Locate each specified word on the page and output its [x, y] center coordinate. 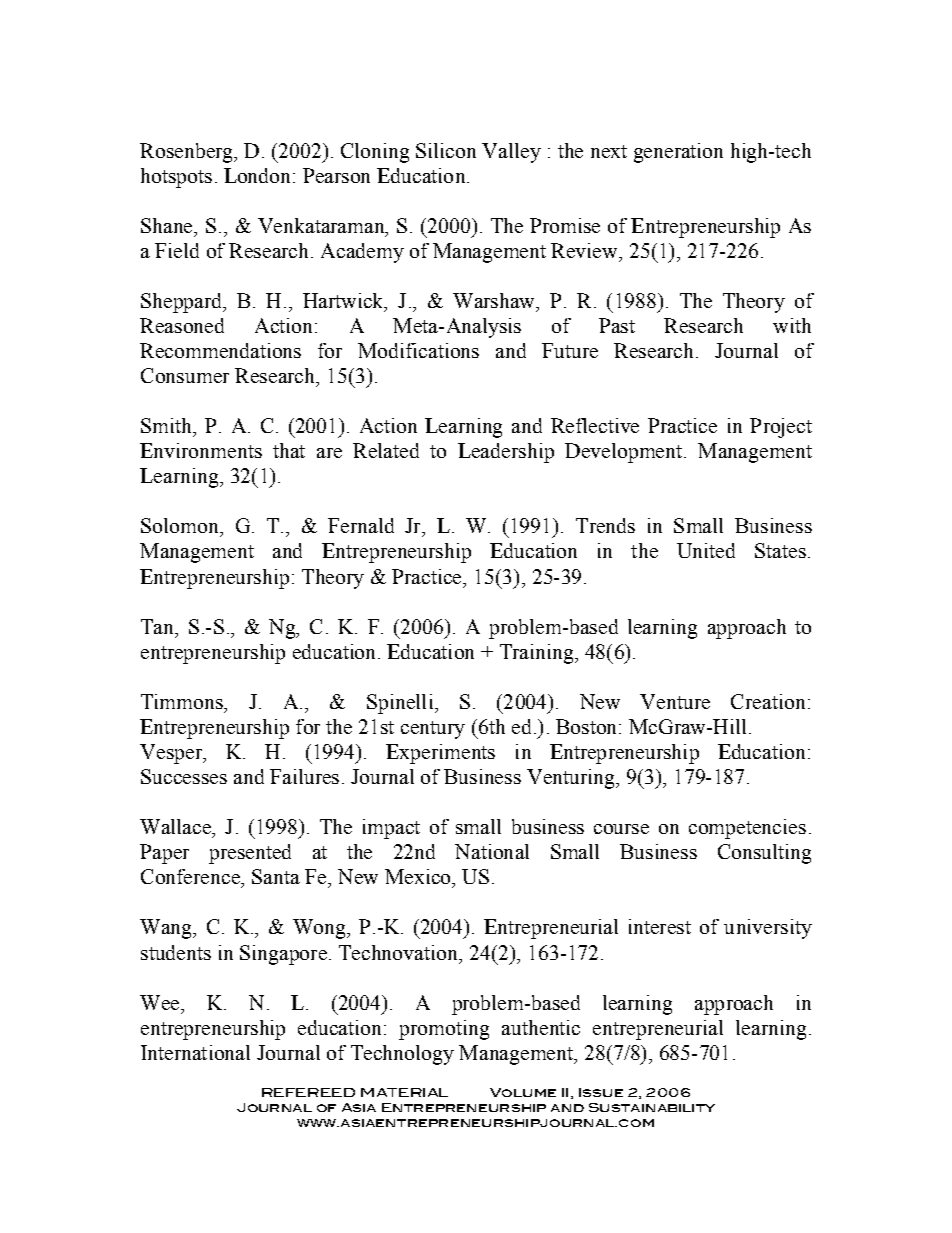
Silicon [446, 150]
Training [538, 654]
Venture [675, 701]
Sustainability [652, 1107]
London [257, 175]
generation [678, 153]
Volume [523, 1092]
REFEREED [308, 1092]
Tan [158, 626]
